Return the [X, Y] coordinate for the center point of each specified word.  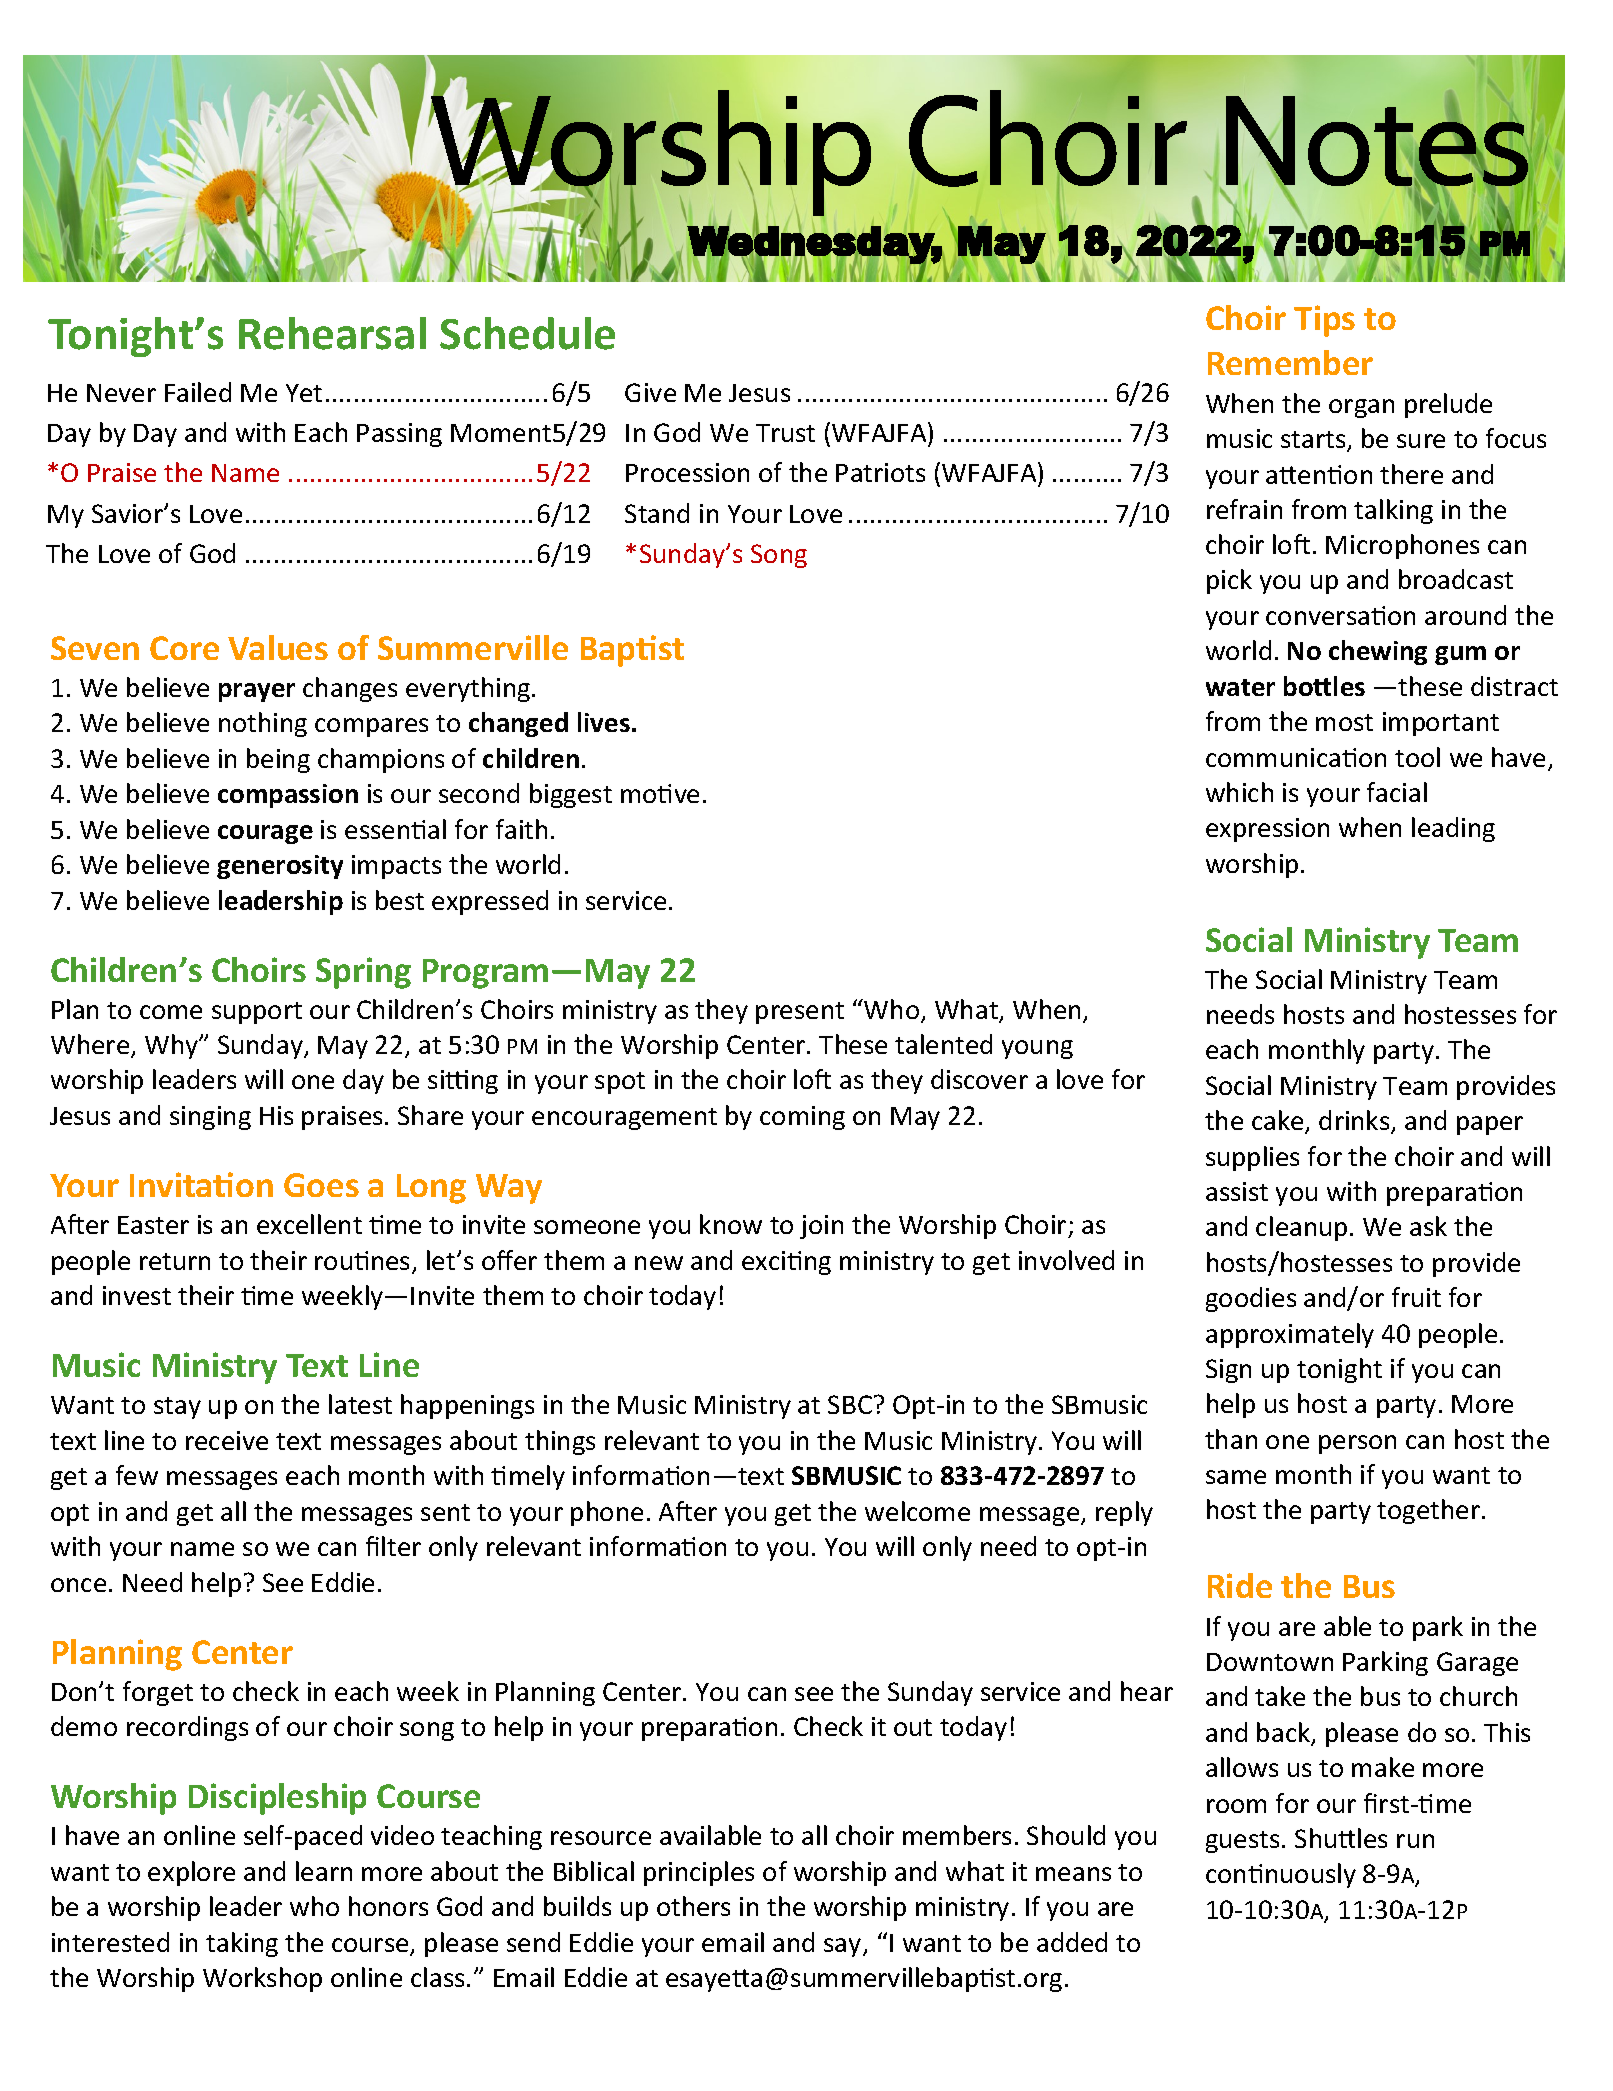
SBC [850, 1404]
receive [227, 1440]
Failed [198, 392]
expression [1267, 830]
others [693, 1906]
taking [242, 1944]
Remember [1290, 362]
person [1357, 1444]
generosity [280, 867]
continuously [1281, 1875]
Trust [785, 433]
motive [660, 793]
